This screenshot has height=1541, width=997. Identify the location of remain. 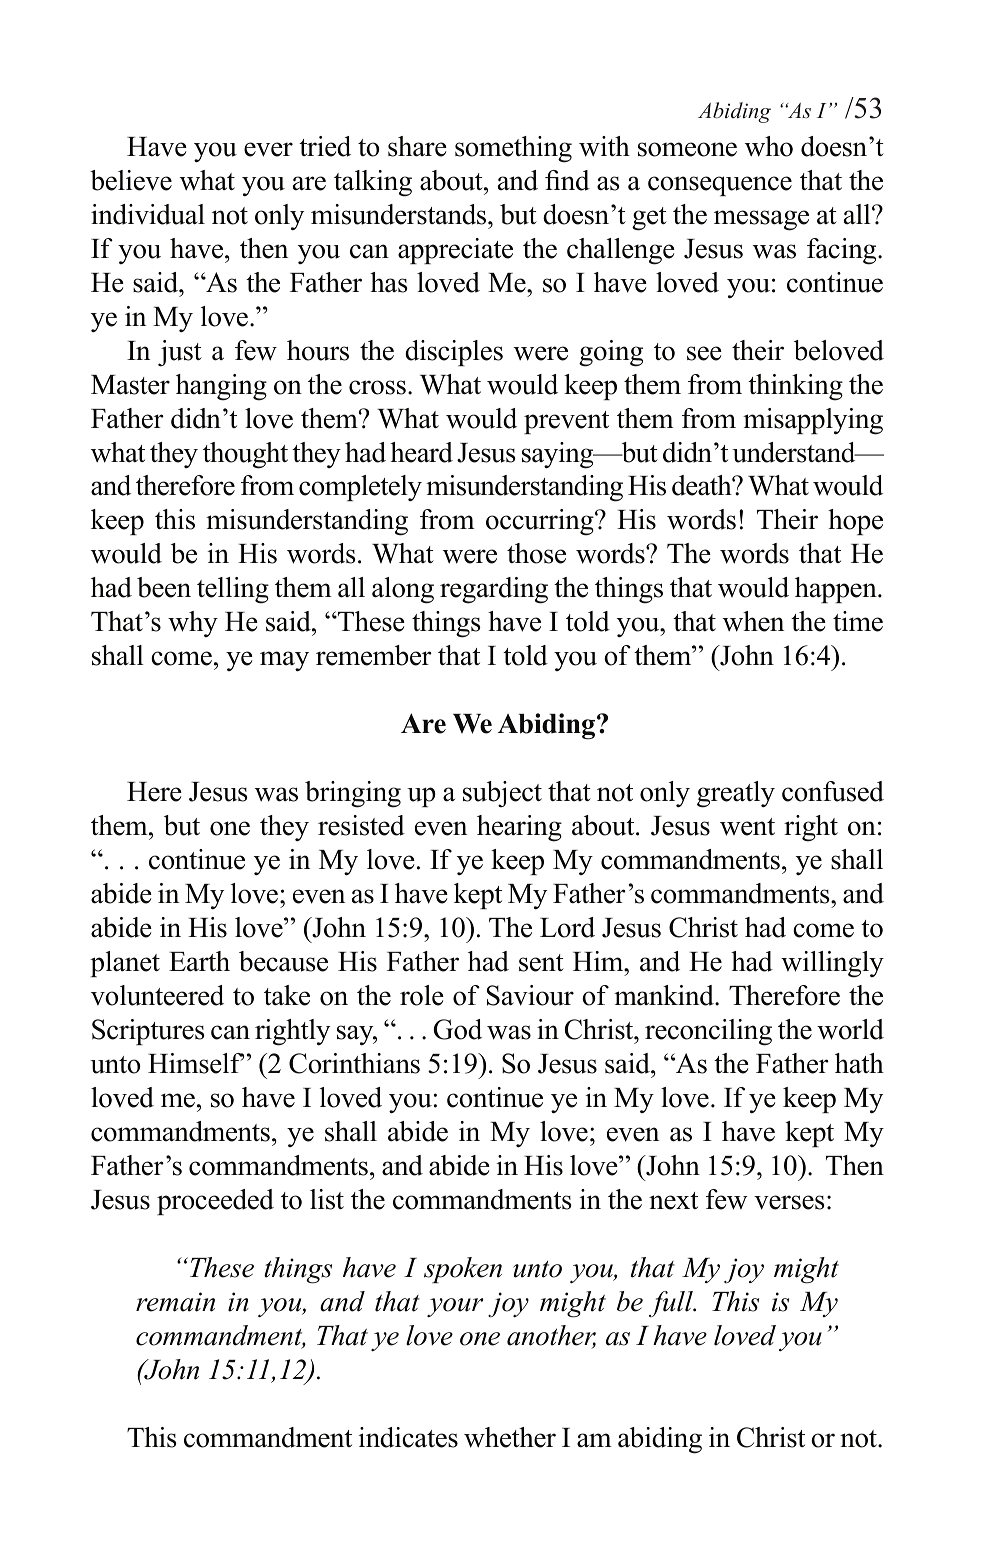
(175, 1302).
